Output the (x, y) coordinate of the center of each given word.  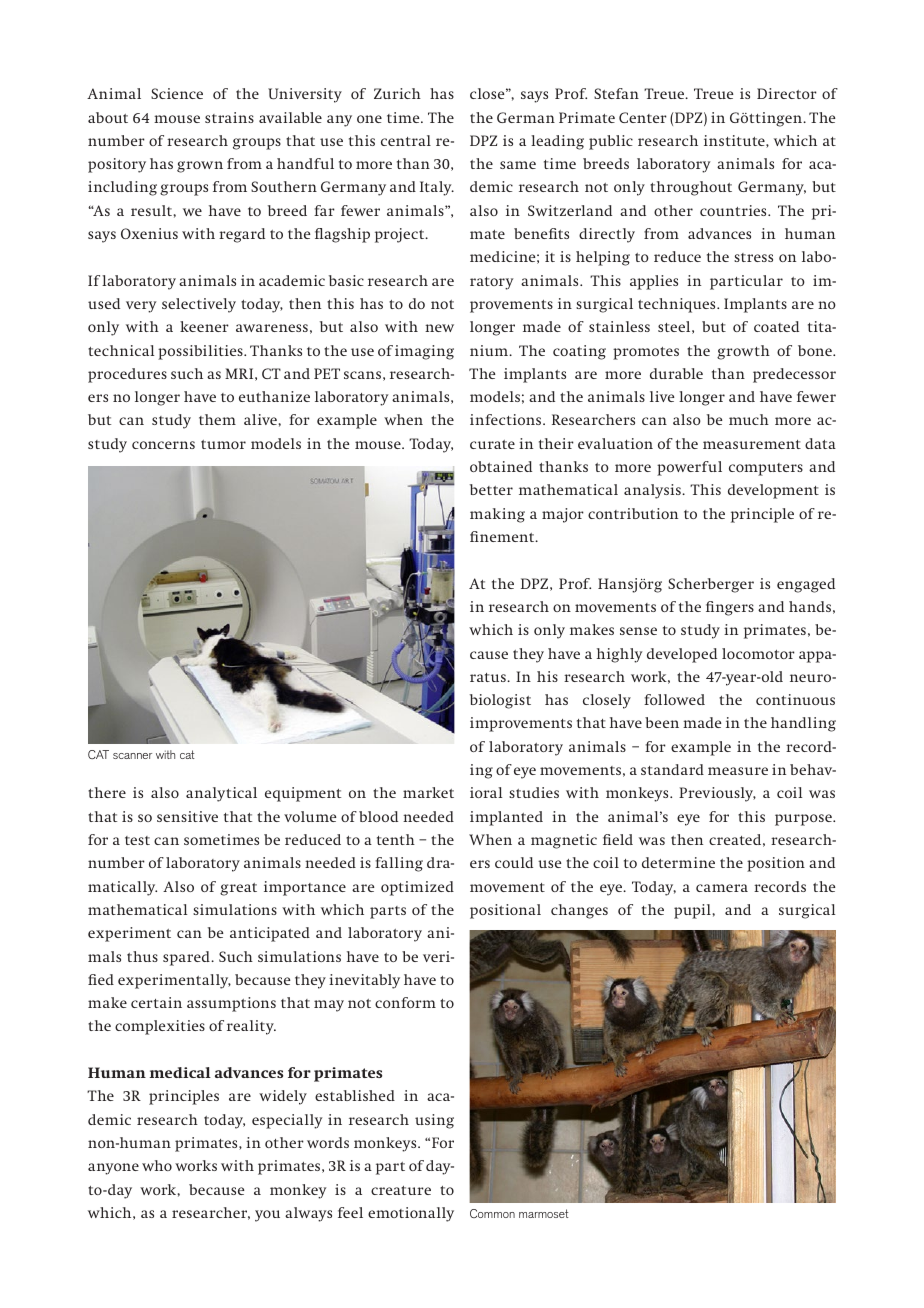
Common (492, 1213)
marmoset (544, 1213)
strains (229, 117)
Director (787, 93)
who (157, 1165)
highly (620, 655)
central (406, 140)
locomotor (758, 653)
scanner (132, 756)
